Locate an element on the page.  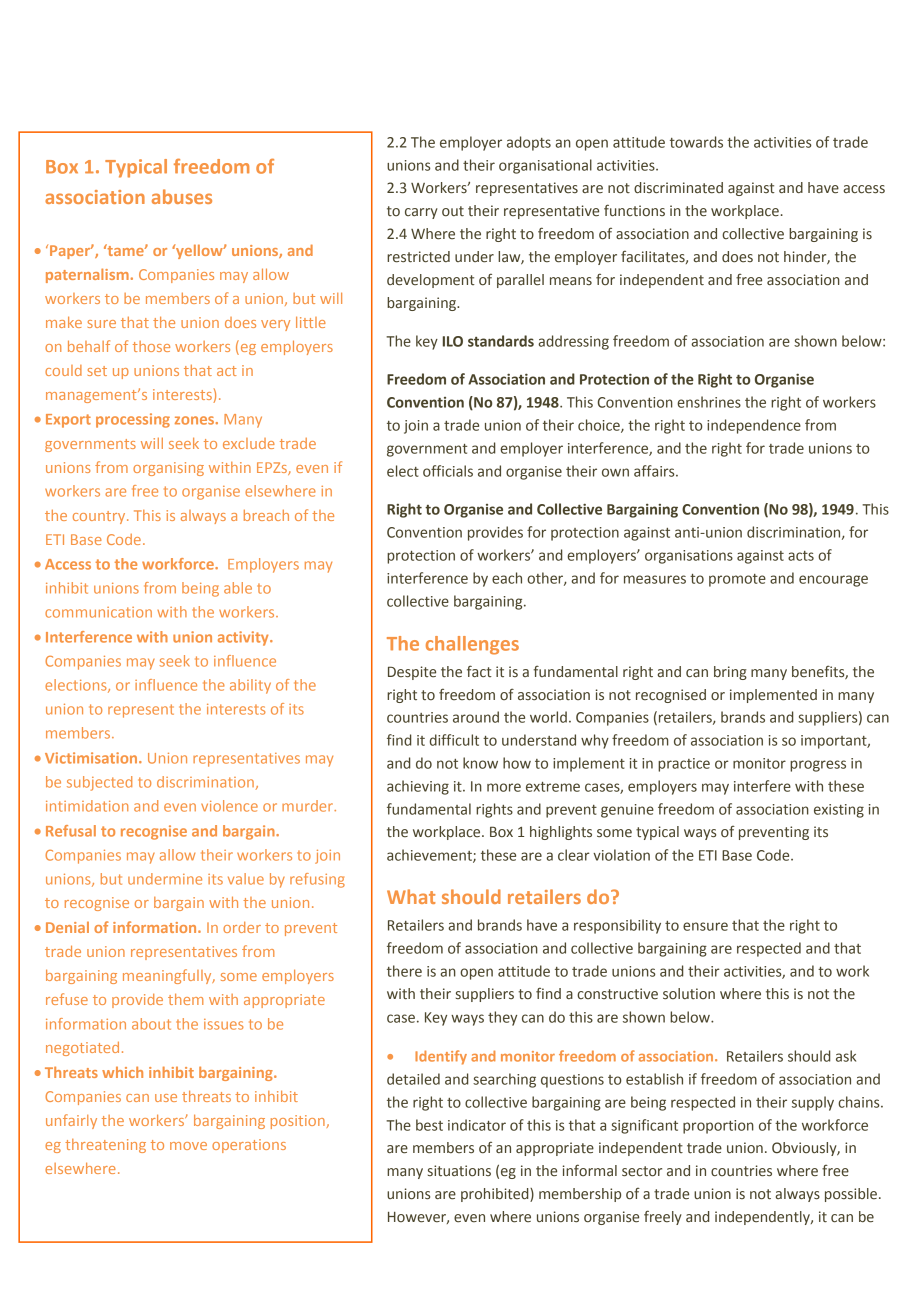
carry is located at coordinates (421, 213).
